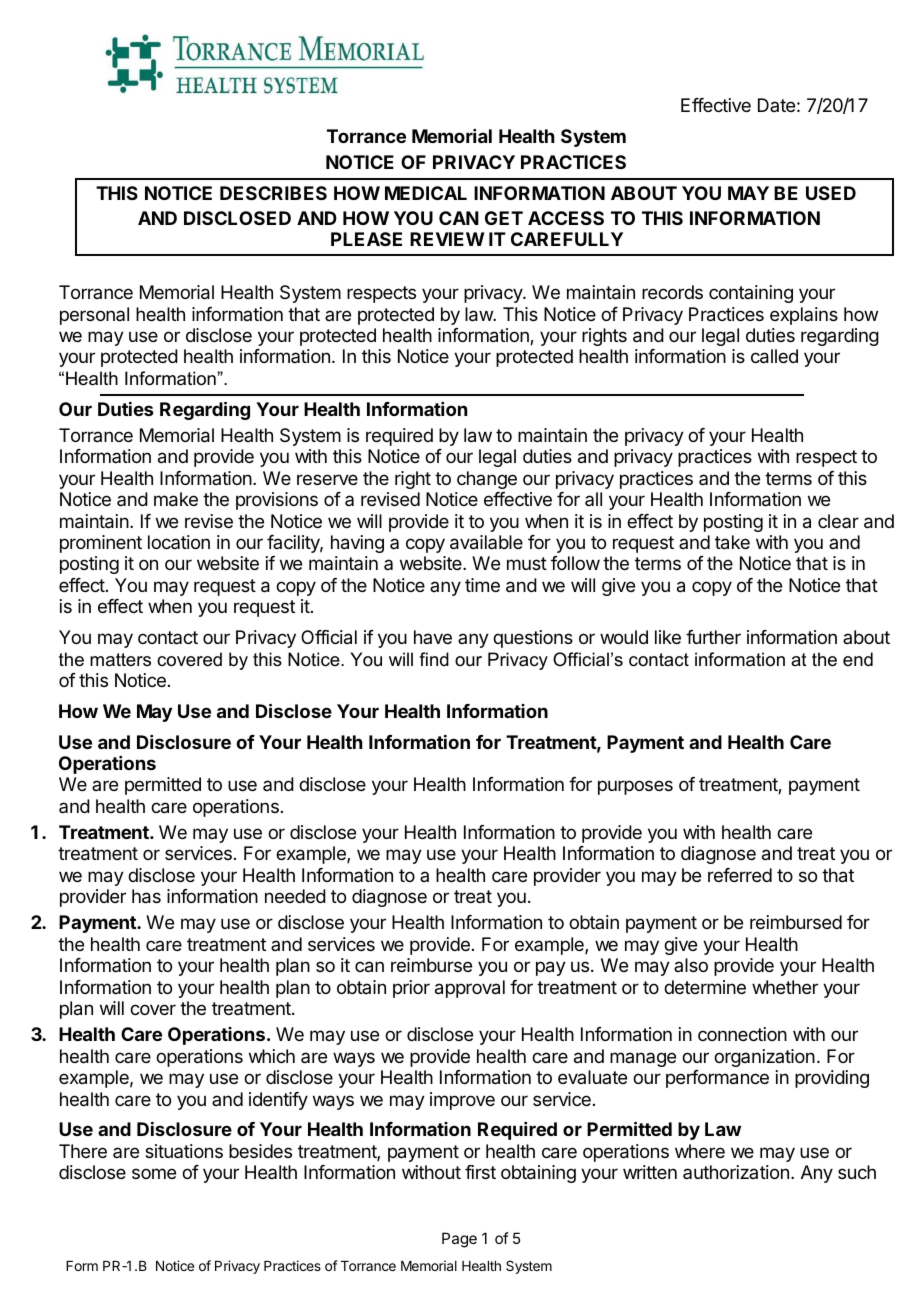 Image resolution: width=924 pixels, height=1308 pixels. Describe the element at coordinates (434, 659) in the screenshot. I see `find` at that location.
